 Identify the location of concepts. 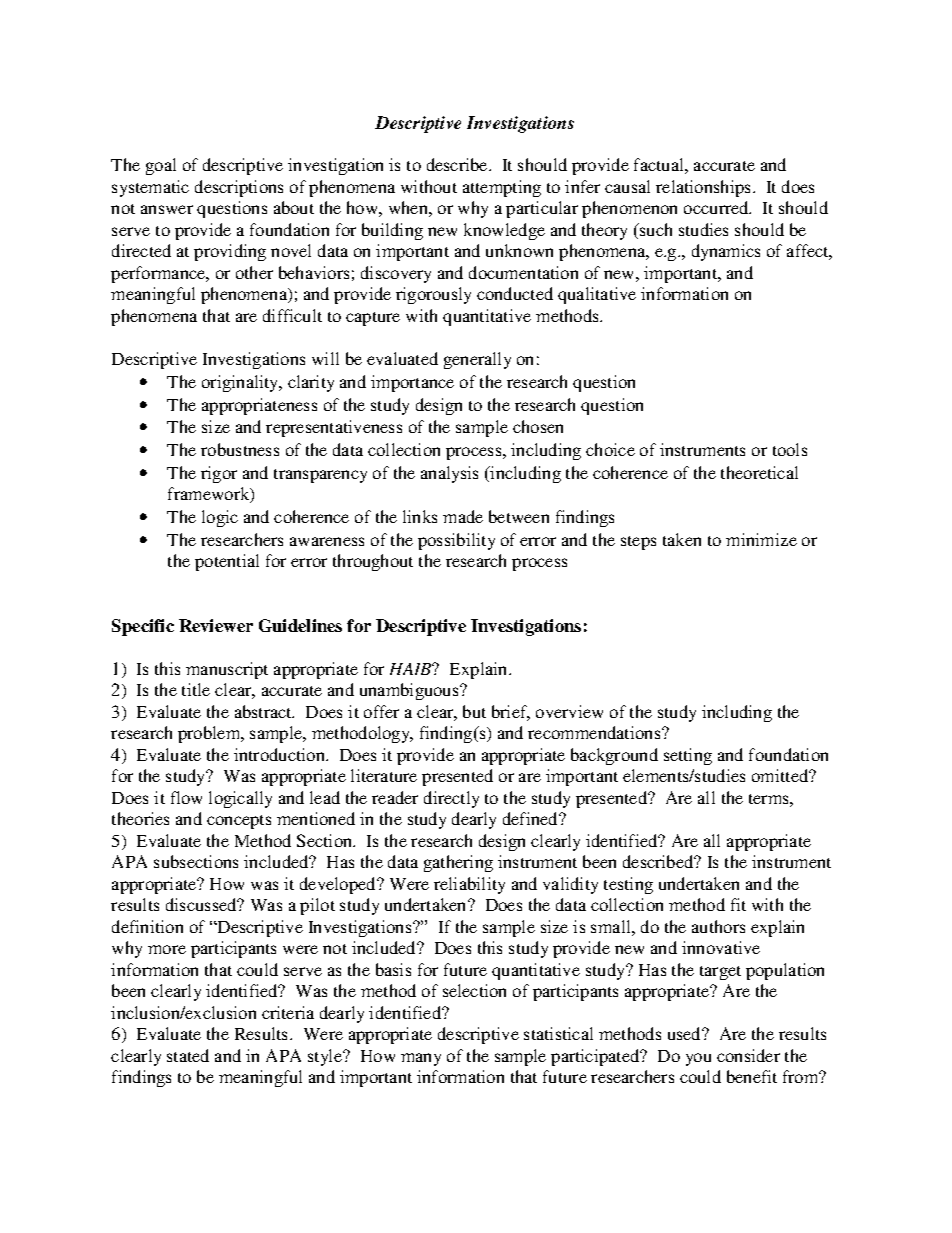
(239, 822).
